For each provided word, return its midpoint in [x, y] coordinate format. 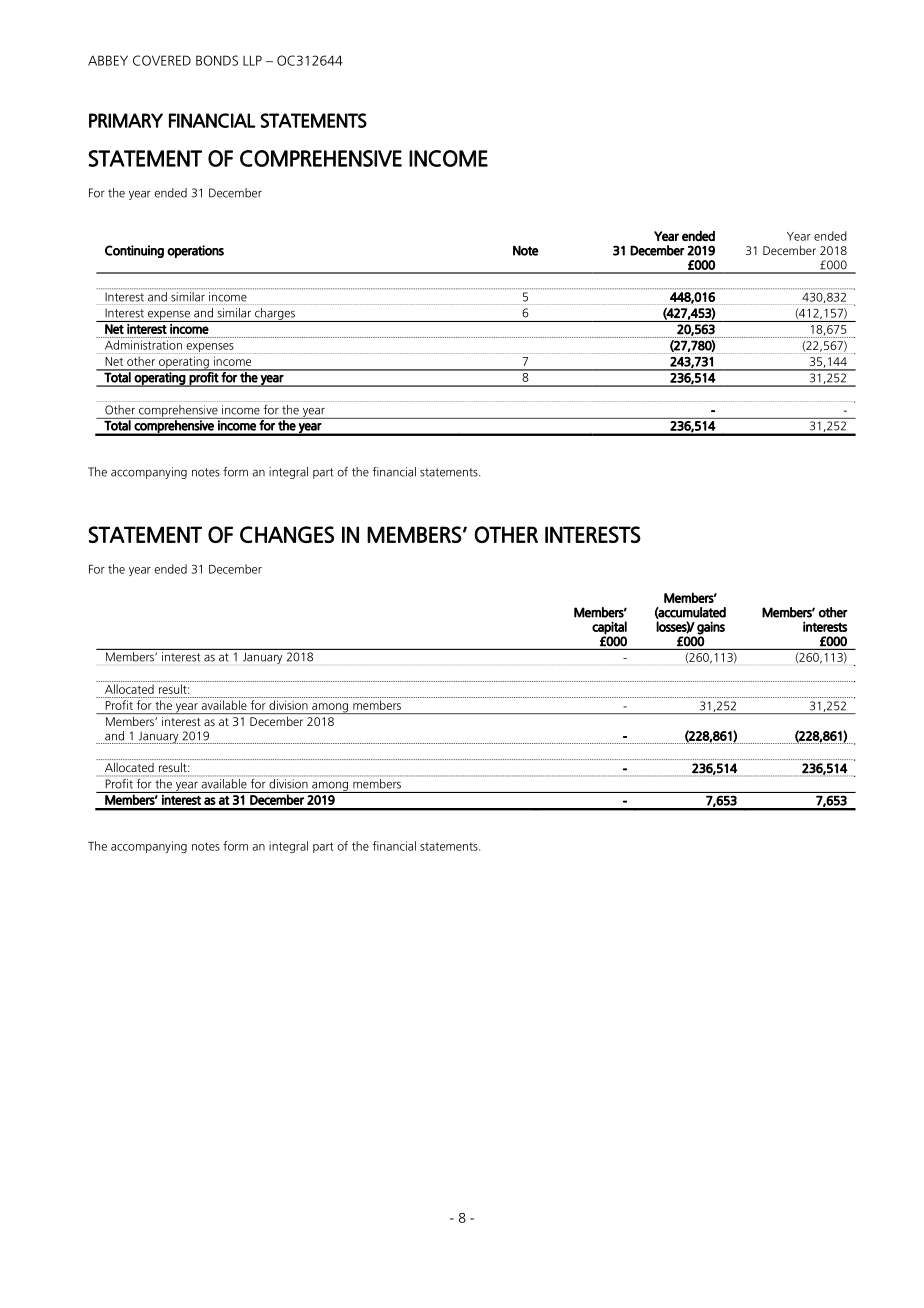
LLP [252, 60]
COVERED [162, 60]
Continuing [134, 251]
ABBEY [108, 60]
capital [609, 628]
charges [275, 315]
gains [711, 628]
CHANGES [287, 534]
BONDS [217, 60]
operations [195, 251]
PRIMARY [126, 120]
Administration [143, 345]
